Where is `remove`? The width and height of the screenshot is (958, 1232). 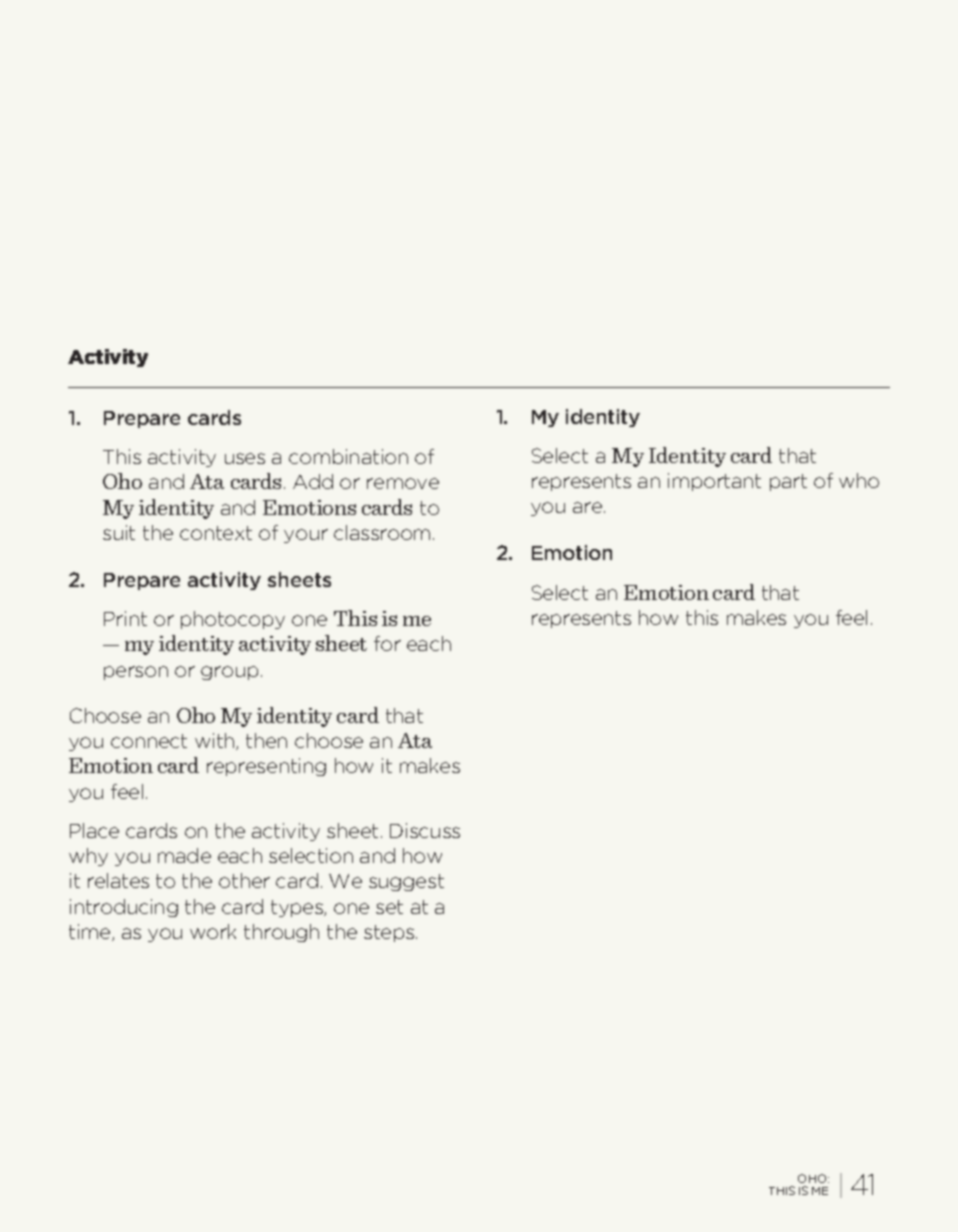
remove is located at coordinates (403, 483).
